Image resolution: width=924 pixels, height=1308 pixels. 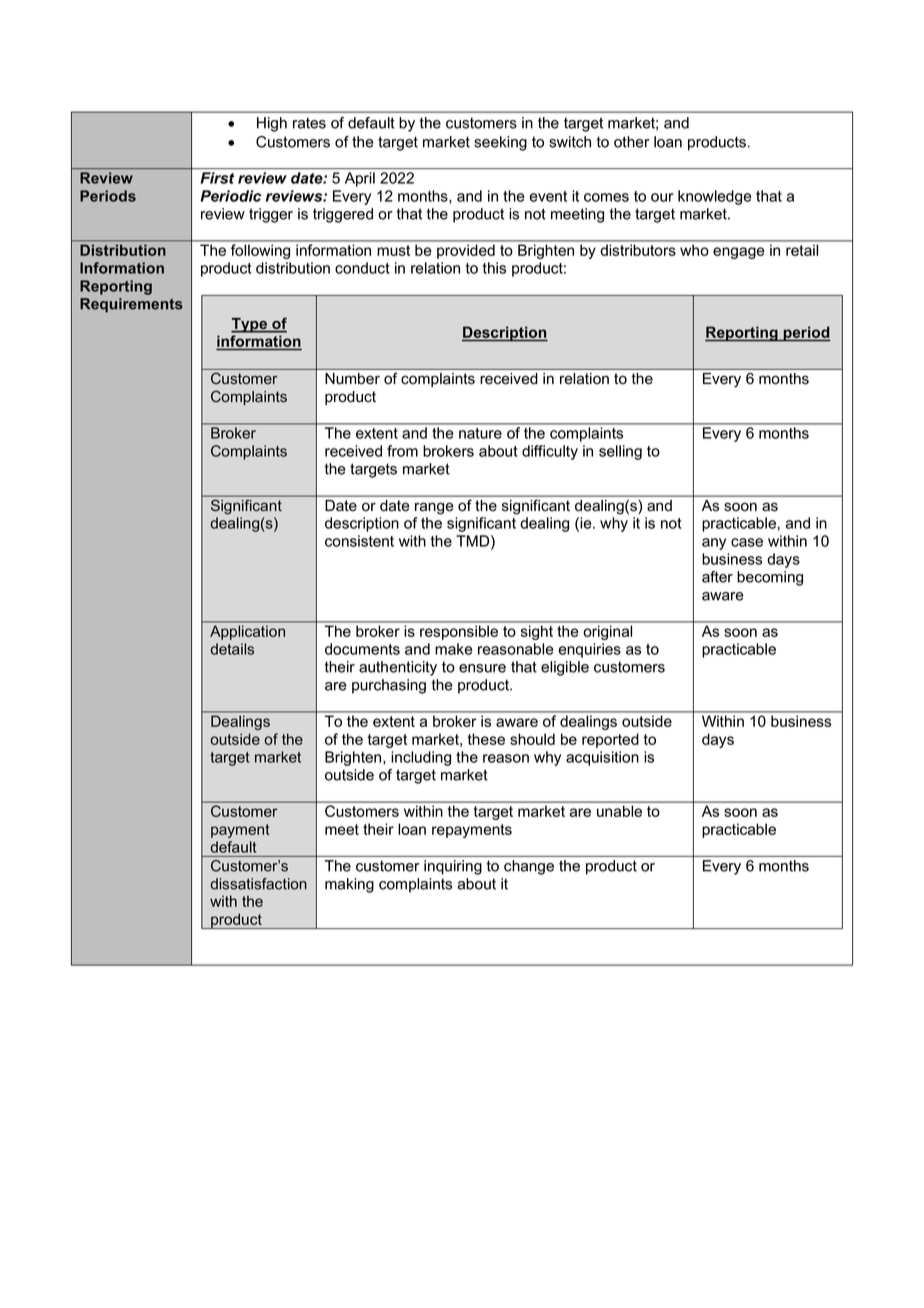 I want to click on ensure, so click(x=482, y=668).
